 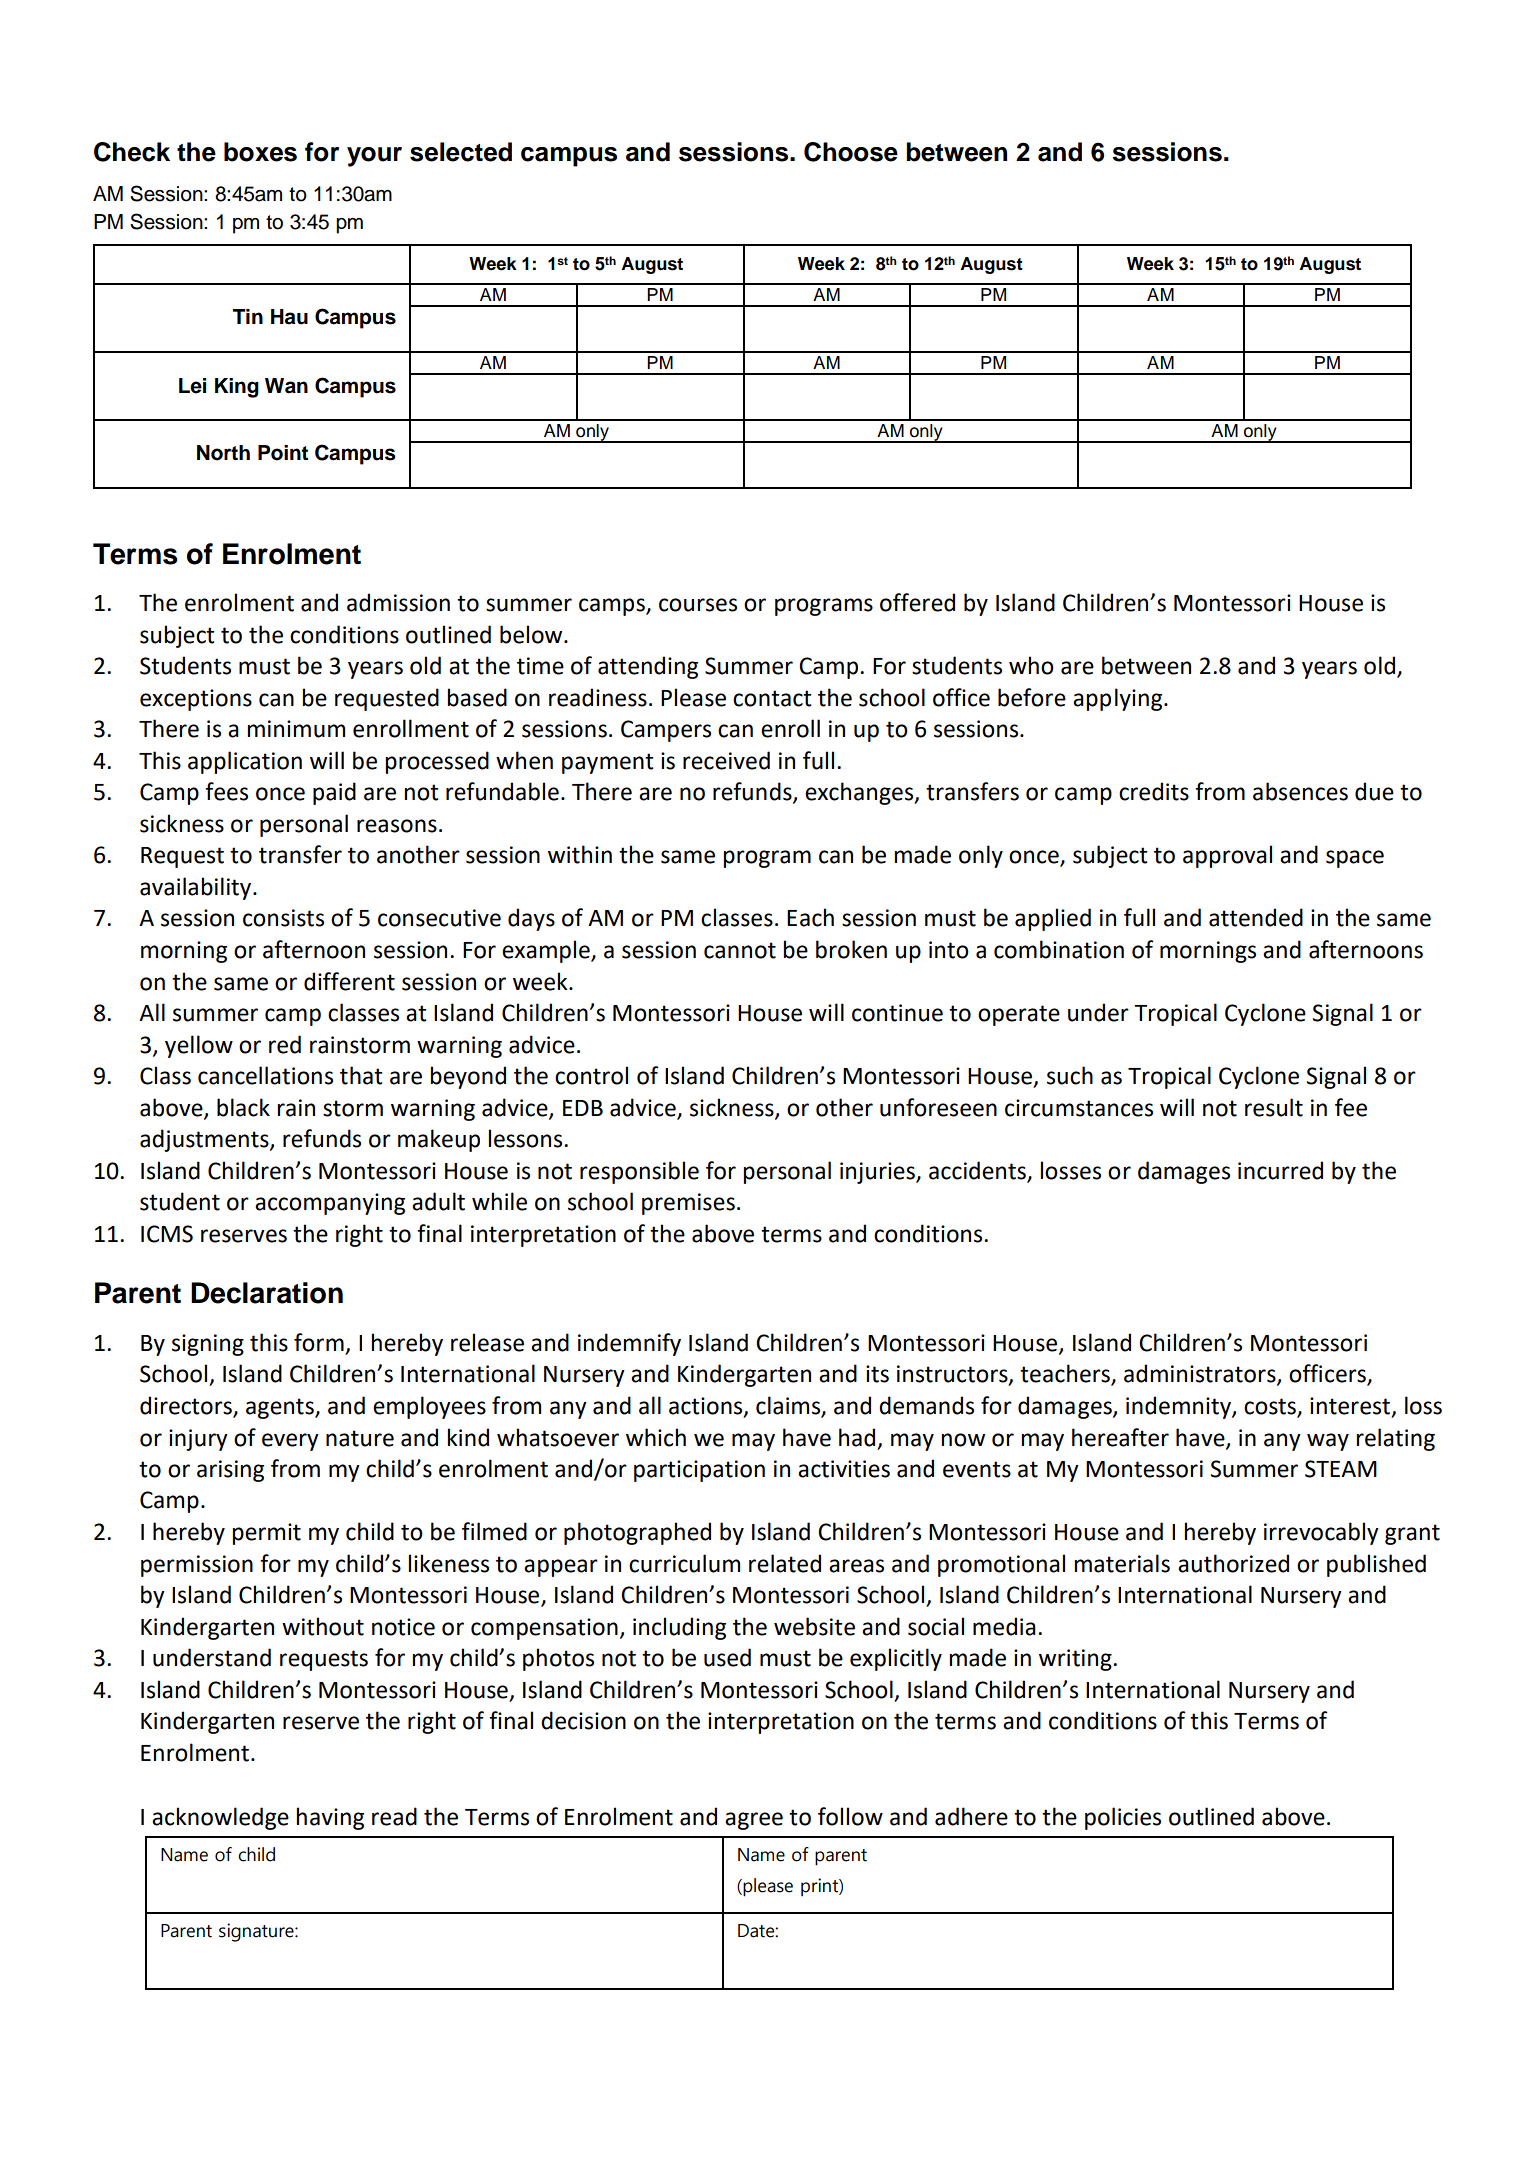 I want to click on incurred, so click(x=1280, y=1170).
